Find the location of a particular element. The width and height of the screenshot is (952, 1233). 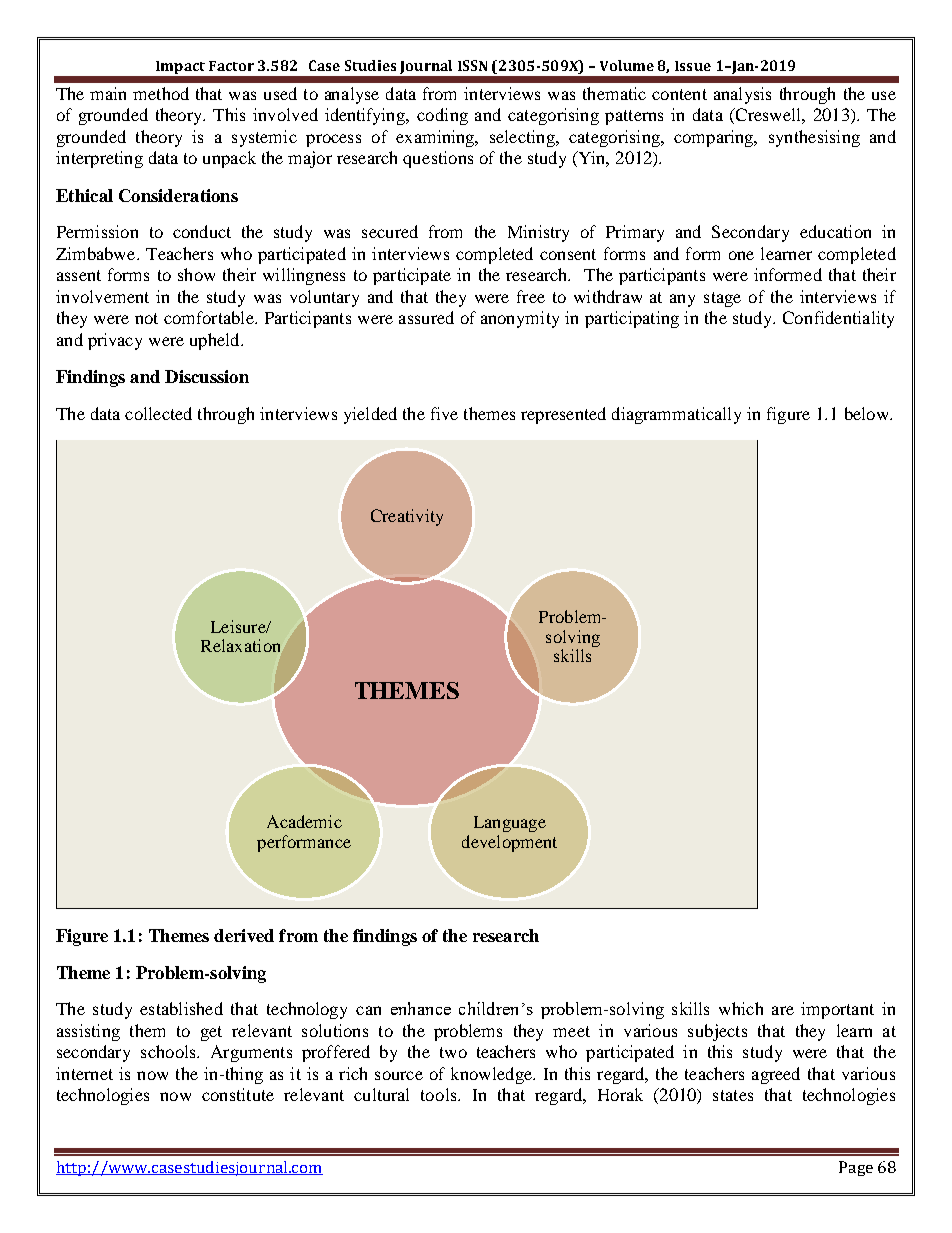

coding is located at coordinates (442, 116).
